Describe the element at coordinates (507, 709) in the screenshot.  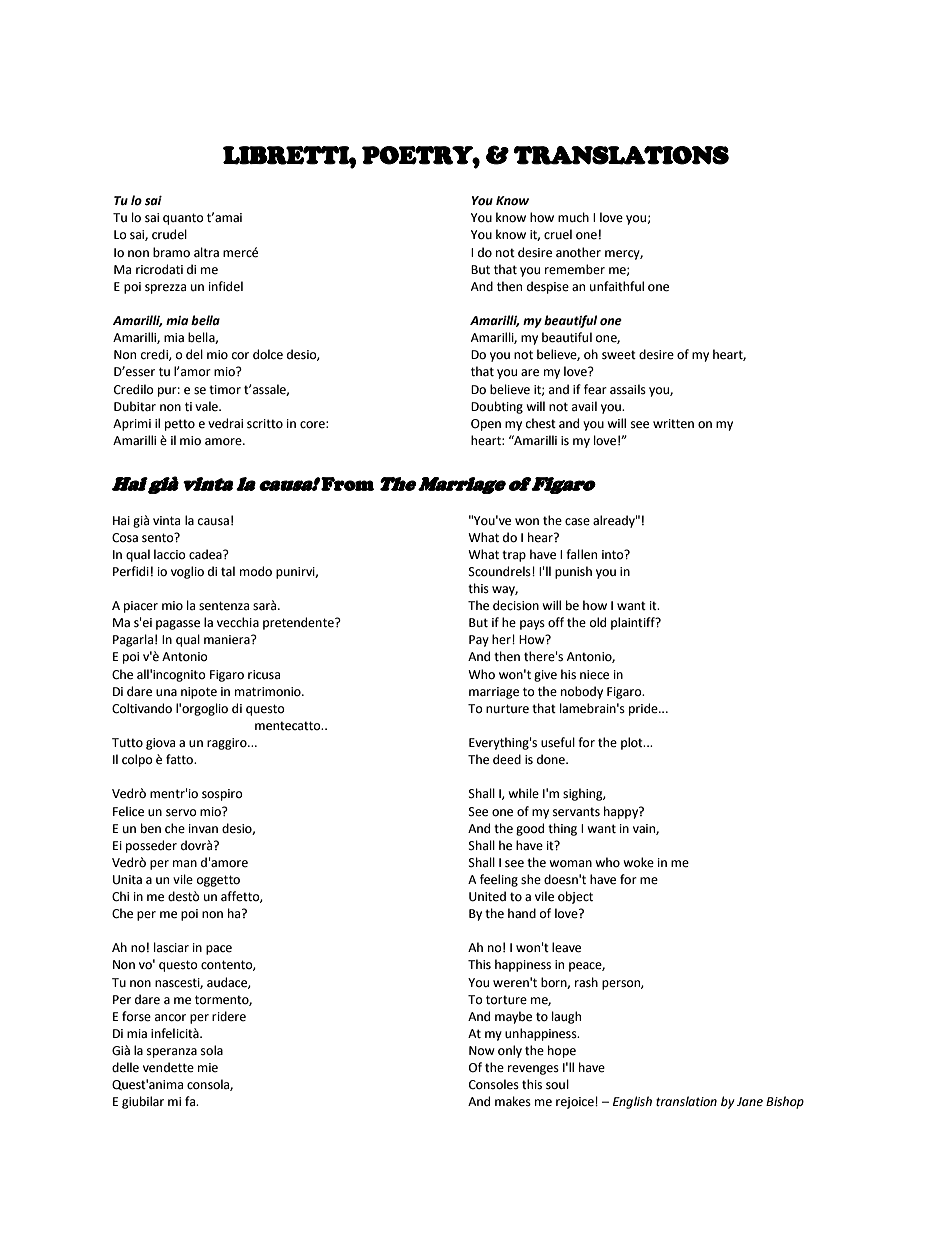
I see `nurture` at that location.
